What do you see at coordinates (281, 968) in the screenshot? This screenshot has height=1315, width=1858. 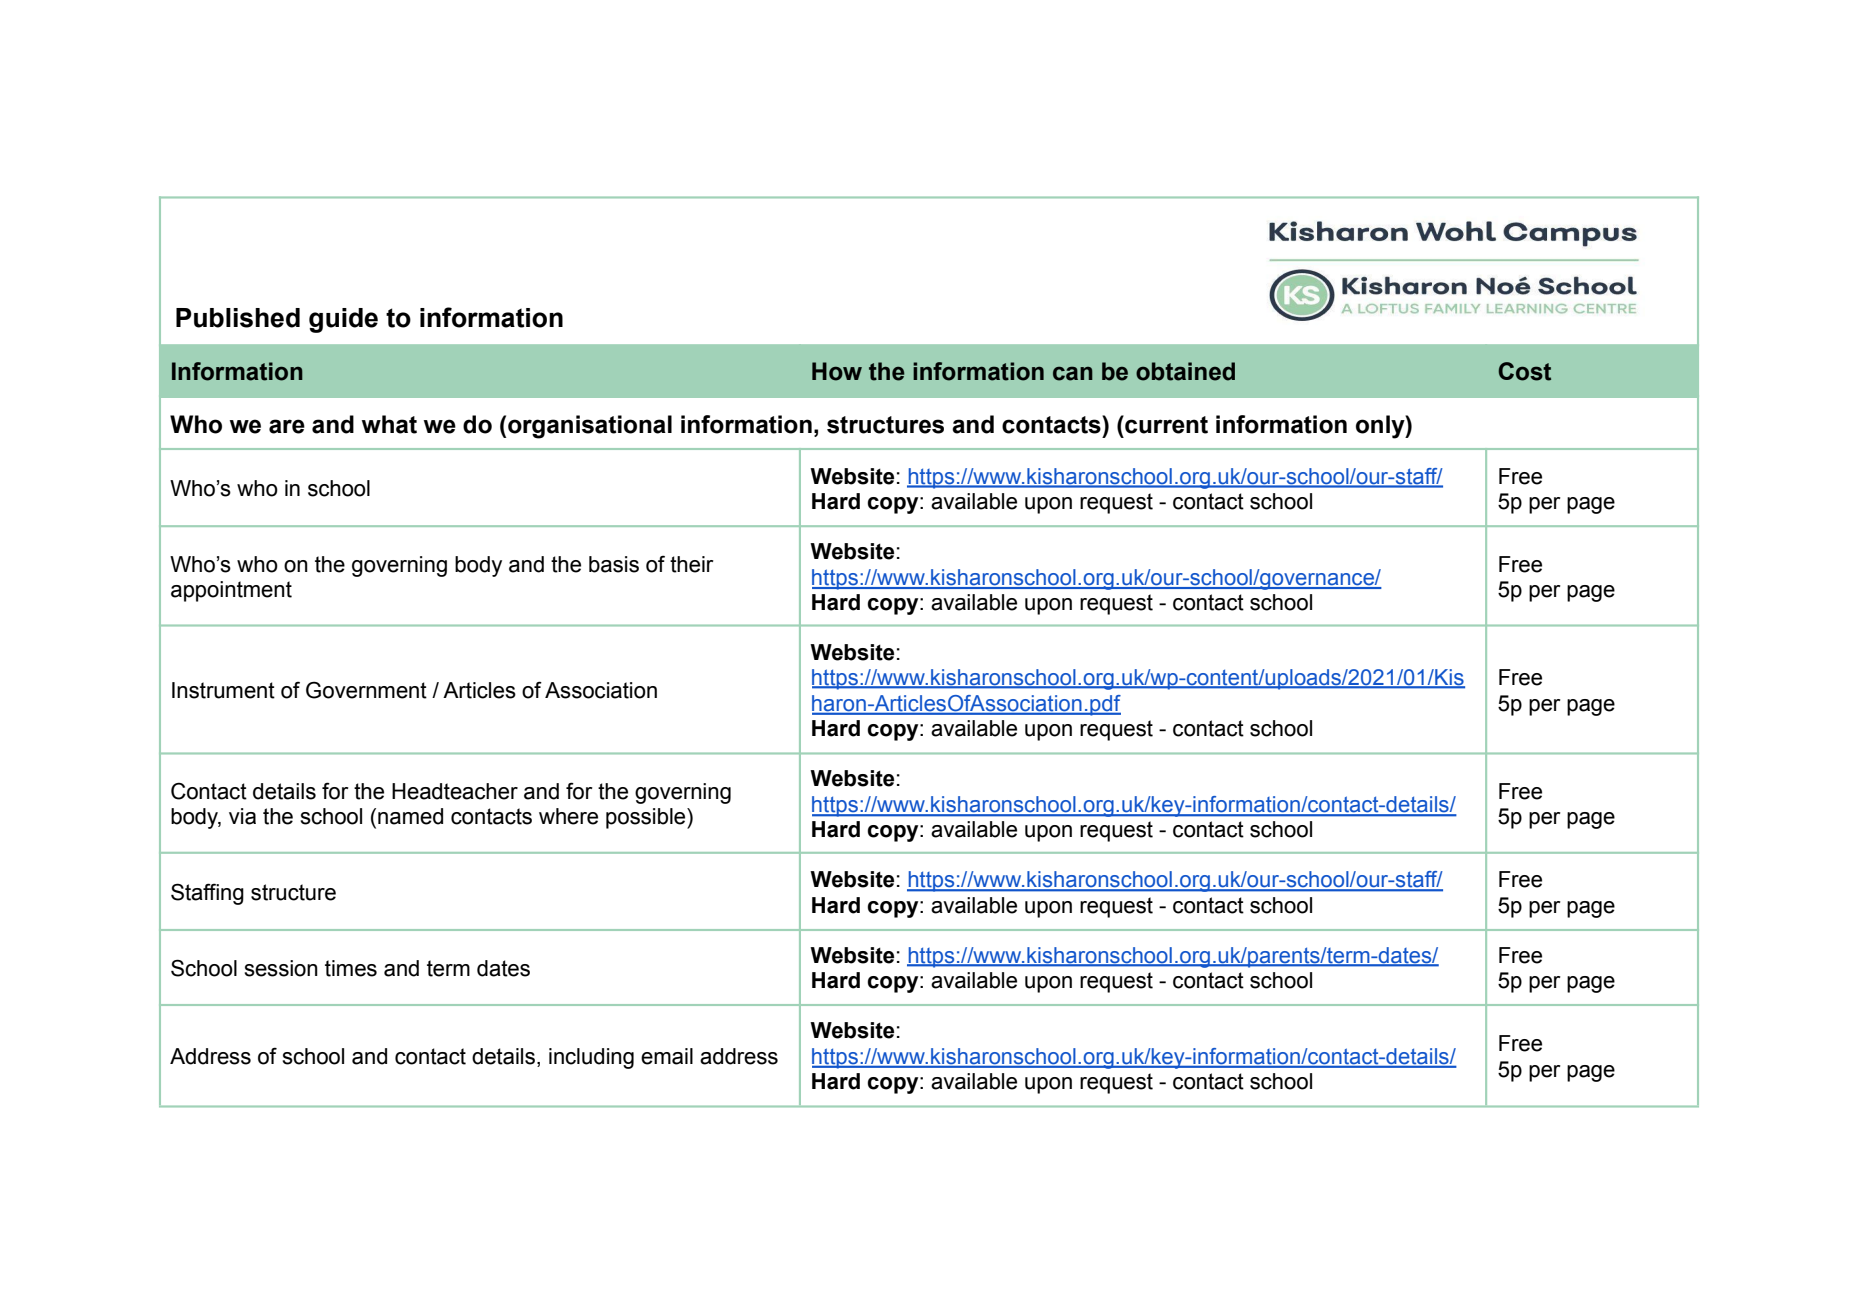 I see `session` at bounding box center [281, 968].
